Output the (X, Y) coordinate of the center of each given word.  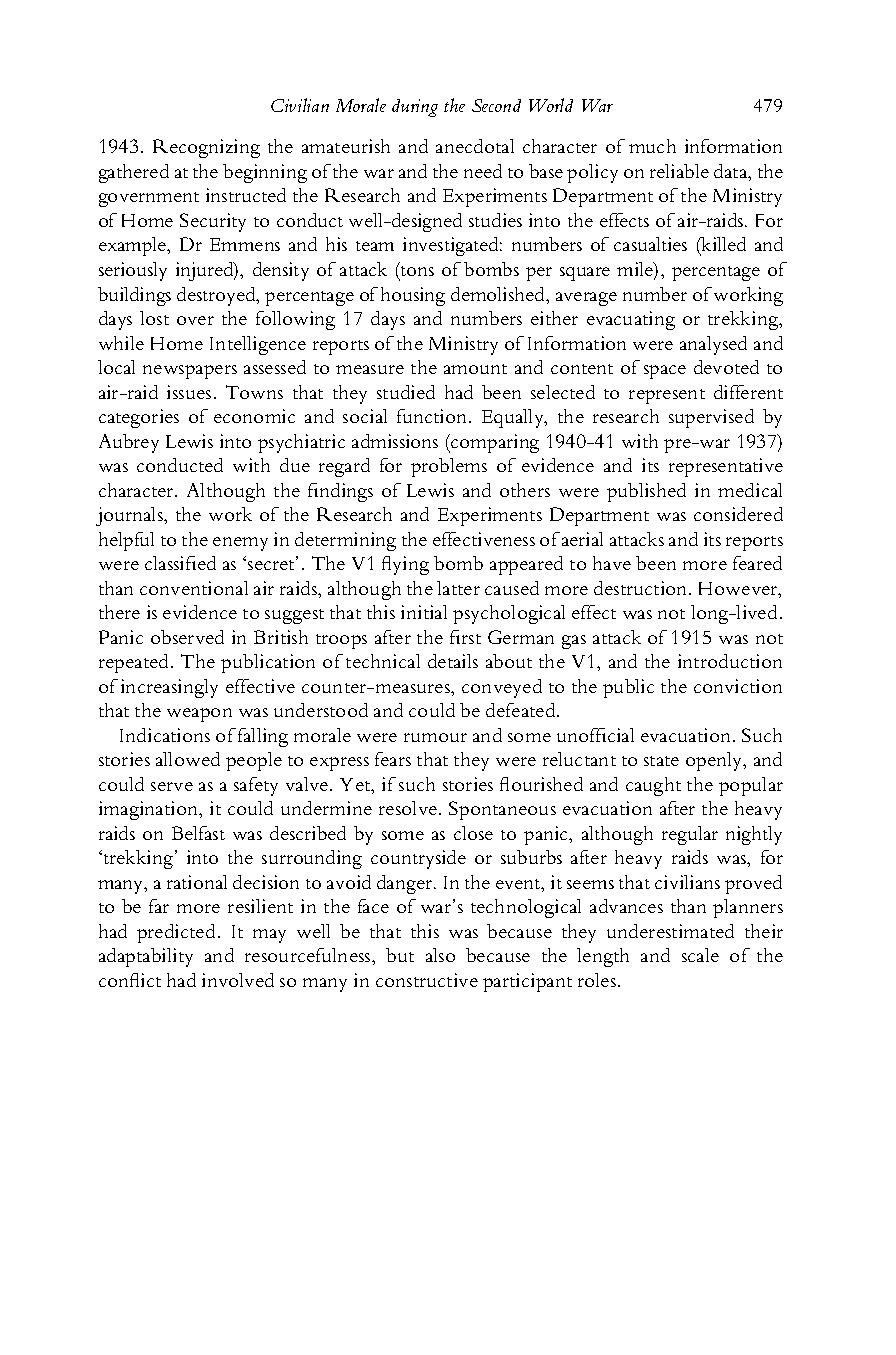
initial (424, 612)
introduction (730, 661)
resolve (408, 808)
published (646, 492)
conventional (194, 588)
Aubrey (129, 443)
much (652, 146)
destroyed (217, 296)
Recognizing (206, 148)
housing (413, 296)
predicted (176, 933)
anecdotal (475, 146)
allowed (188, 759)
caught (653, 786)
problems (449, 467)
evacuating (631, 320)
